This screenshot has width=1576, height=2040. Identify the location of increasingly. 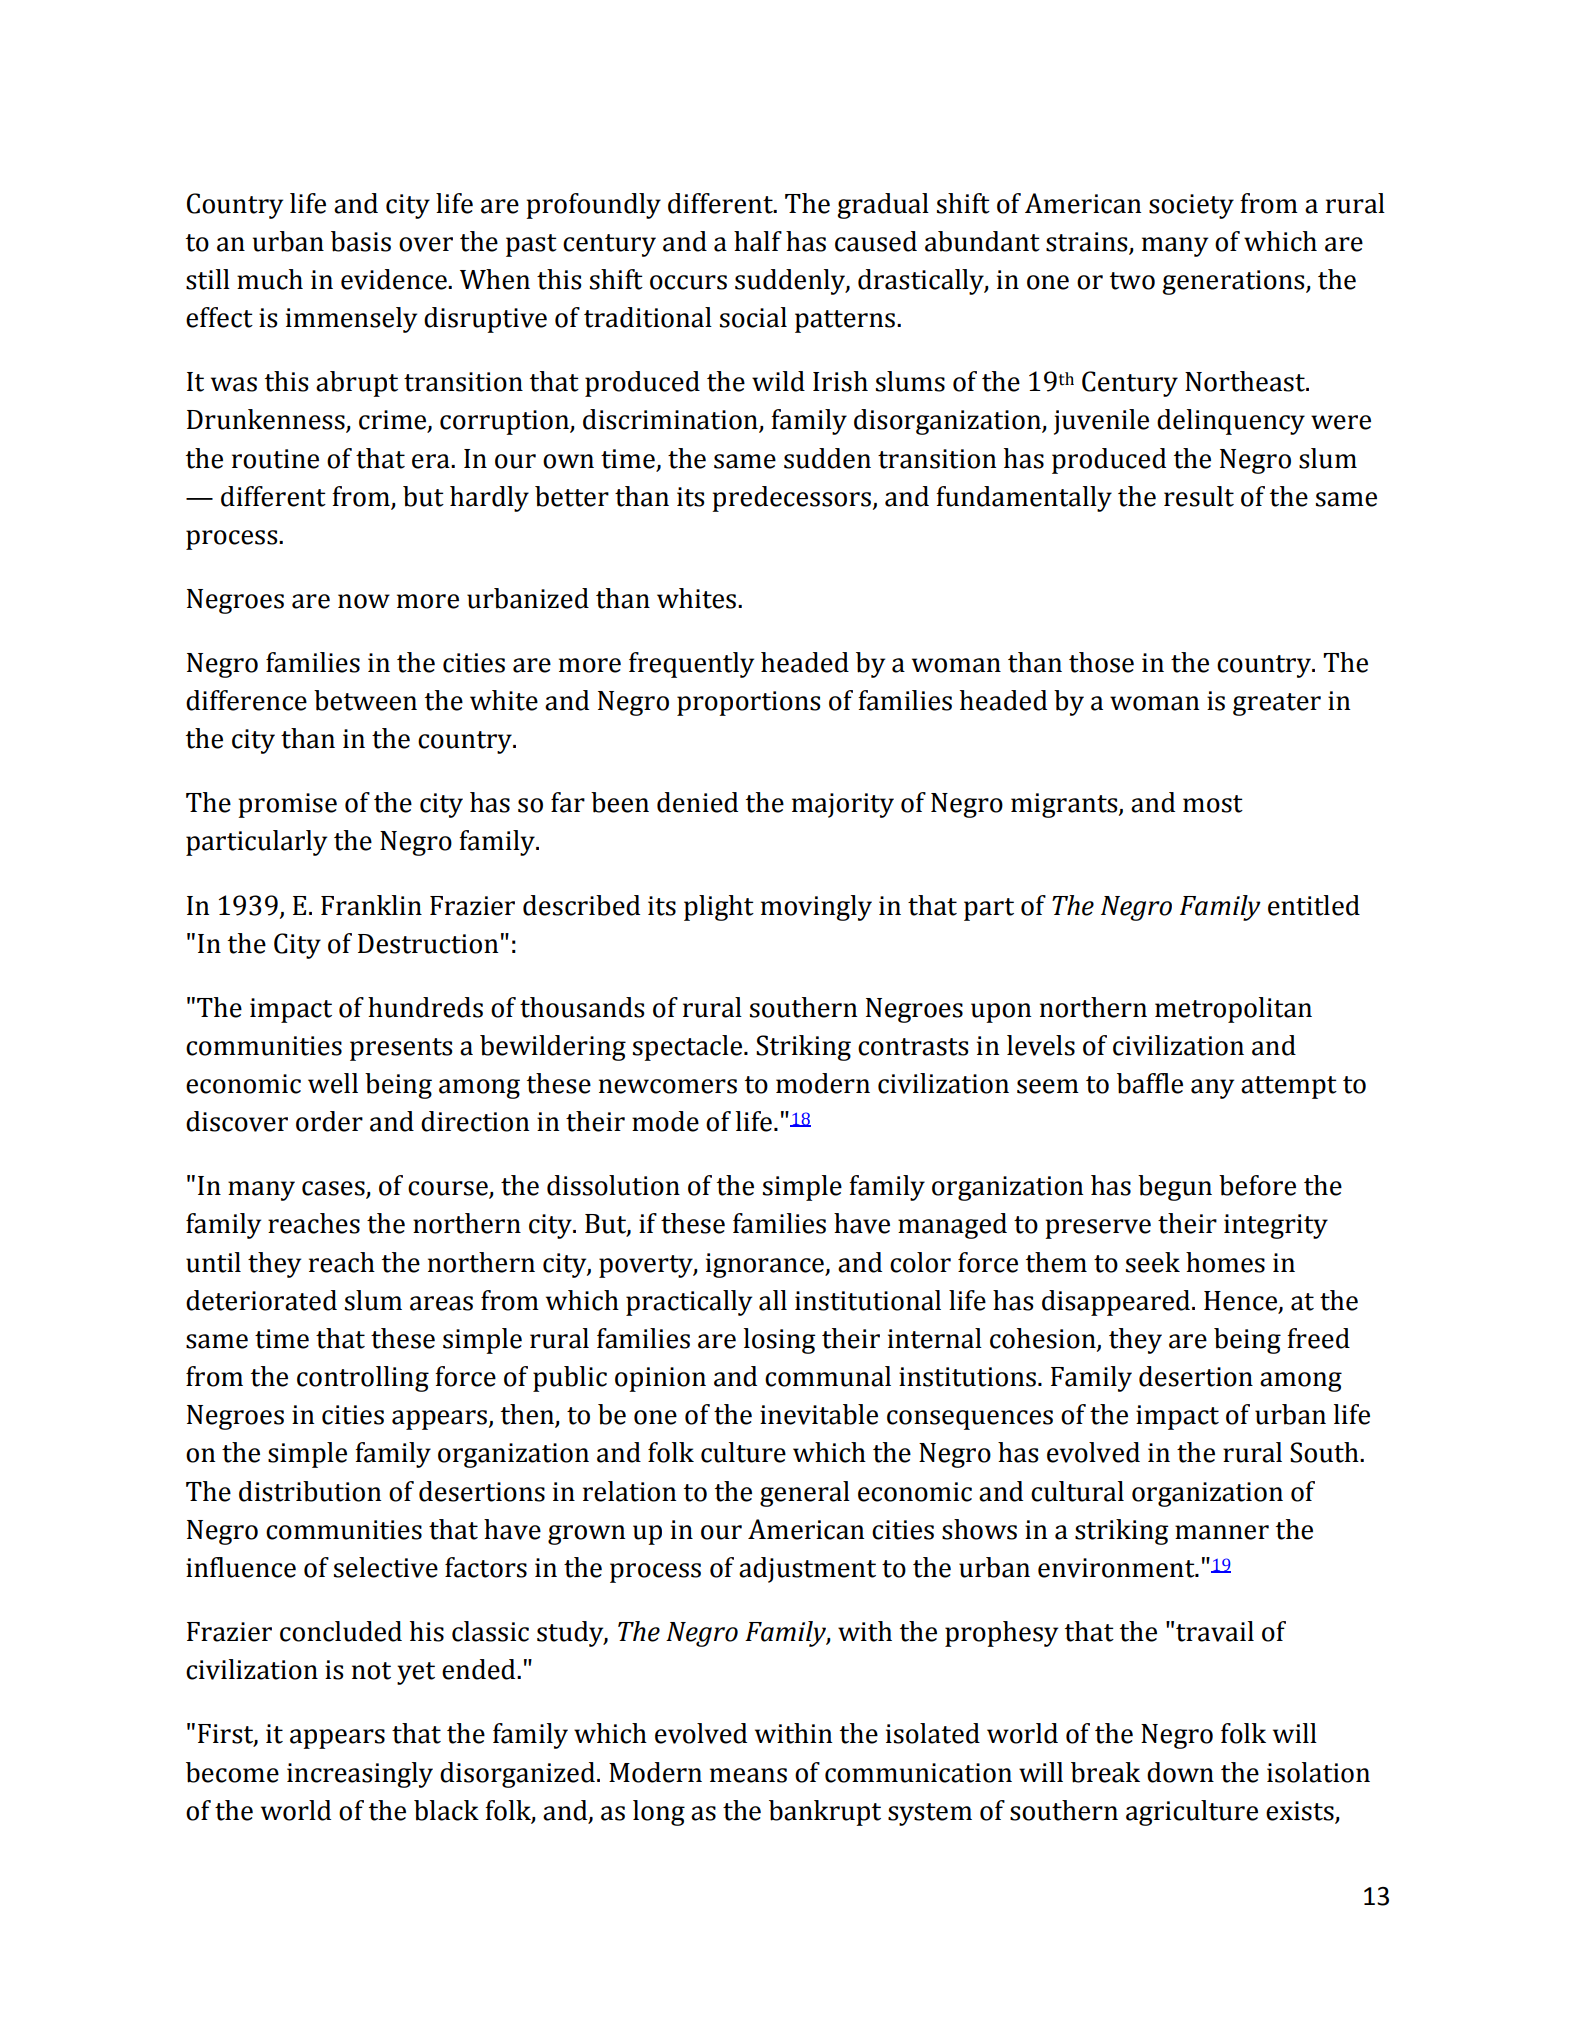
(360, 1775).
